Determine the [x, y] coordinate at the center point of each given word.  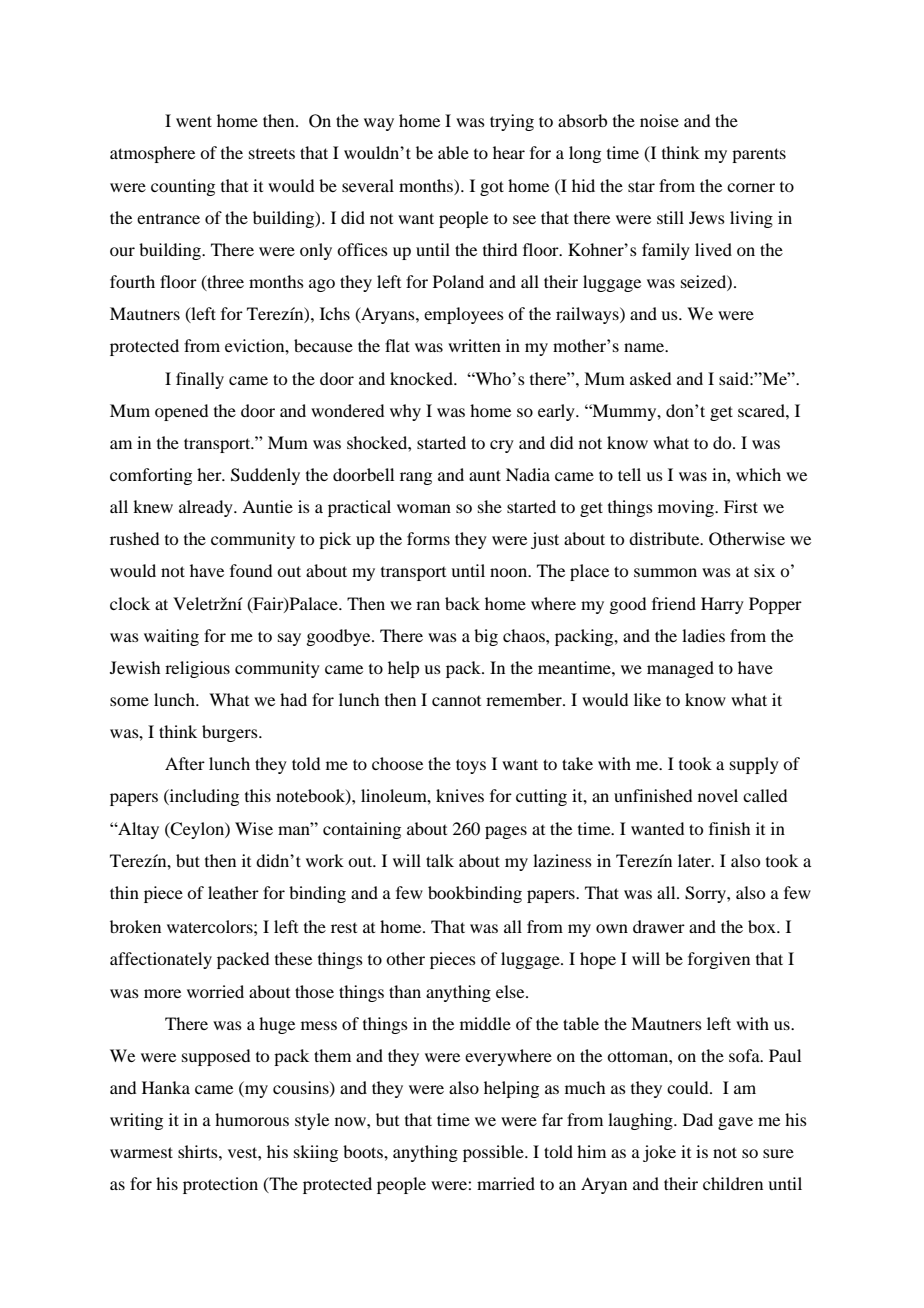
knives [460, 795]
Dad [698, 1119]
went [194, 121]
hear [509, 152]
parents [759, 155]
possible [494, 1153]
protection [220, 1185]
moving [687, 508]
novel [718, 795]
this [258, 795]
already [207, 508]
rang [416, 478]
